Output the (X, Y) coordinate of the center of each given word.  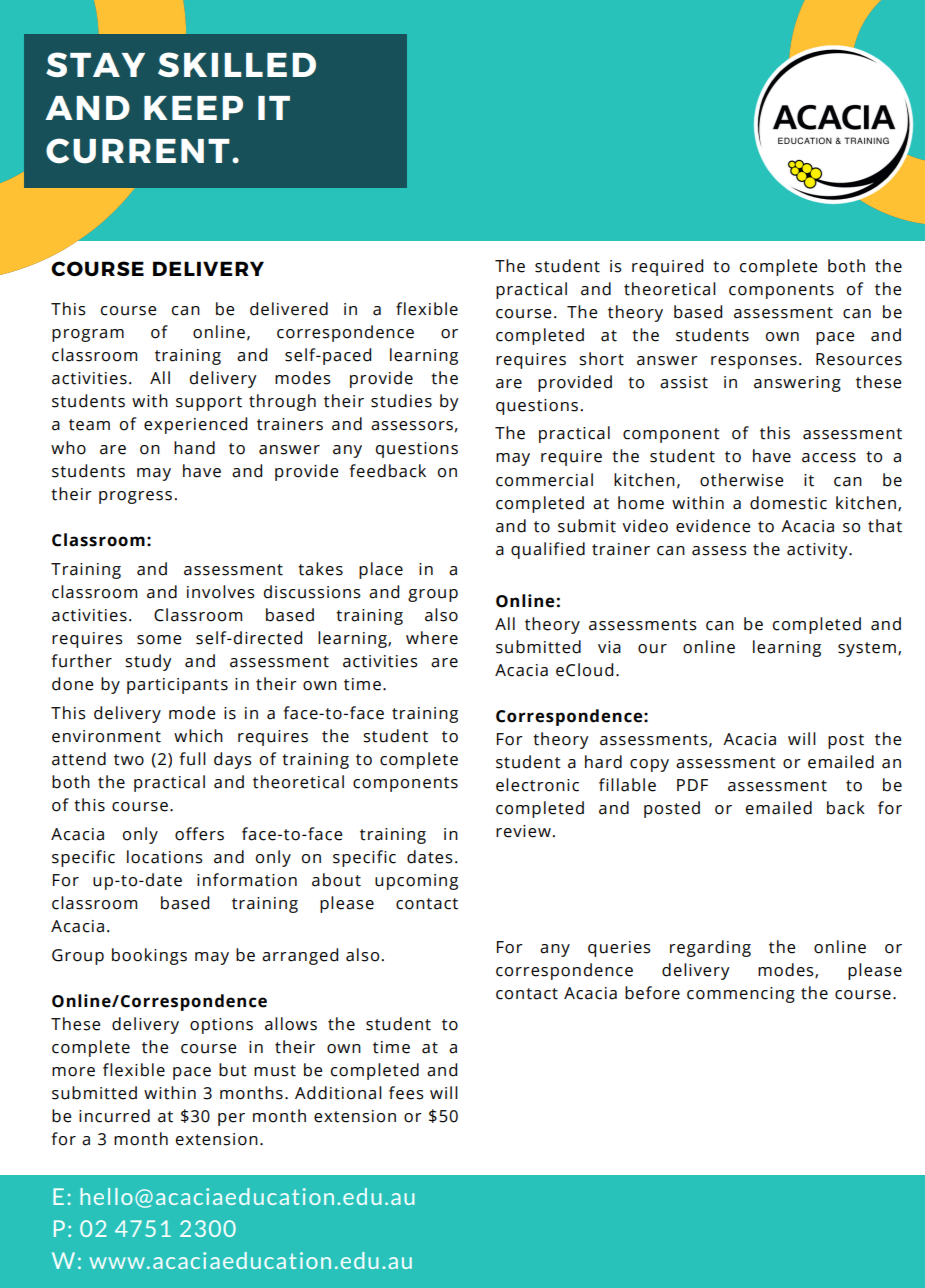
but (233, 1070)
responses (754, 362)
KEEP (193, 108)
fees (406, 1093)
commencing (741, 995)
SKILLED (237, 64)
